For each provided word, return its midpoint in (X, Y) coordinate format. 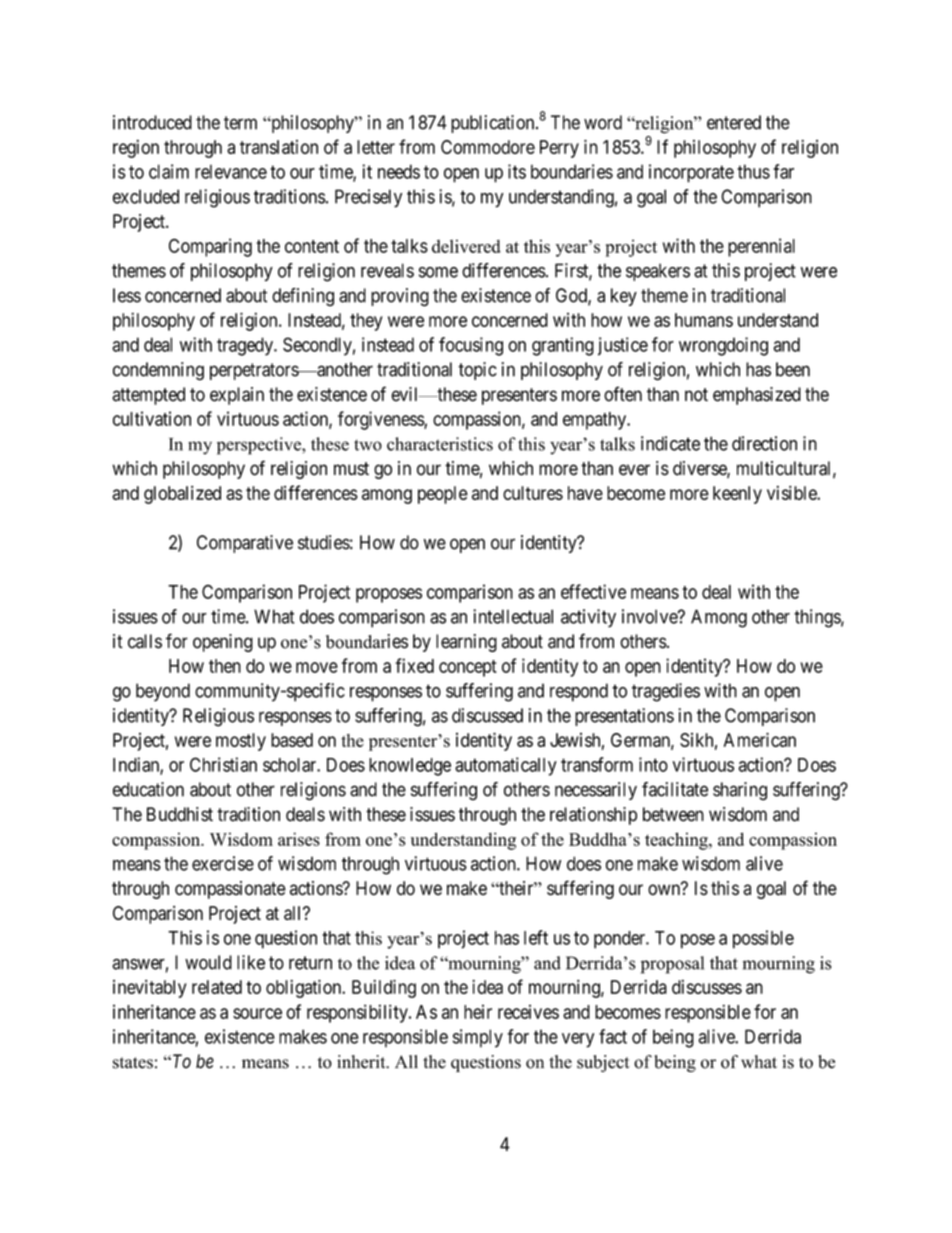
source (257, 1013)
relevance (231, 171)
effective (593, 591)
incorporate (691, 173)
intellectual (513, 616)
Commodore (488, 147)
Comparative (245, 544)
